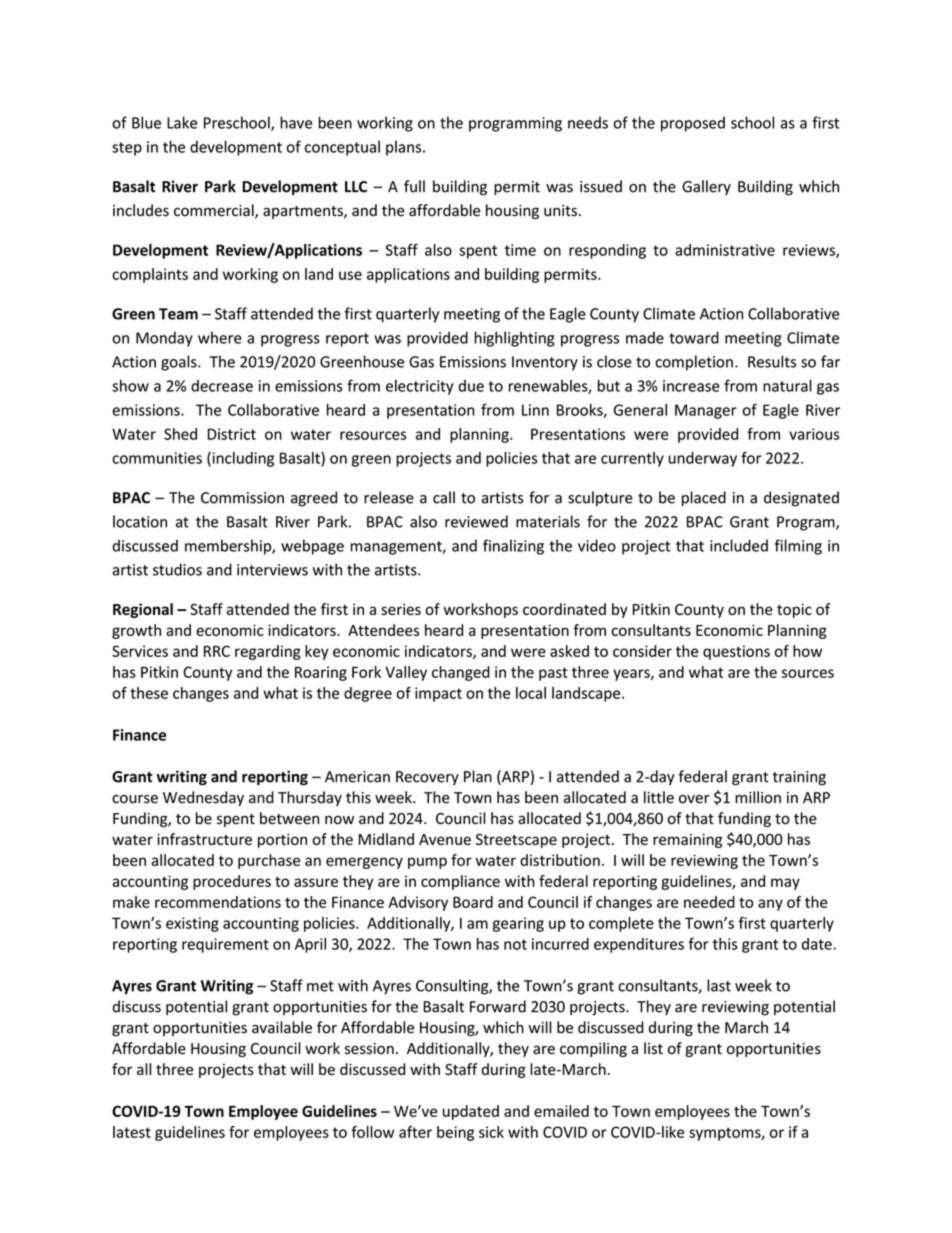  I want to click on million, so click(758, 797).
